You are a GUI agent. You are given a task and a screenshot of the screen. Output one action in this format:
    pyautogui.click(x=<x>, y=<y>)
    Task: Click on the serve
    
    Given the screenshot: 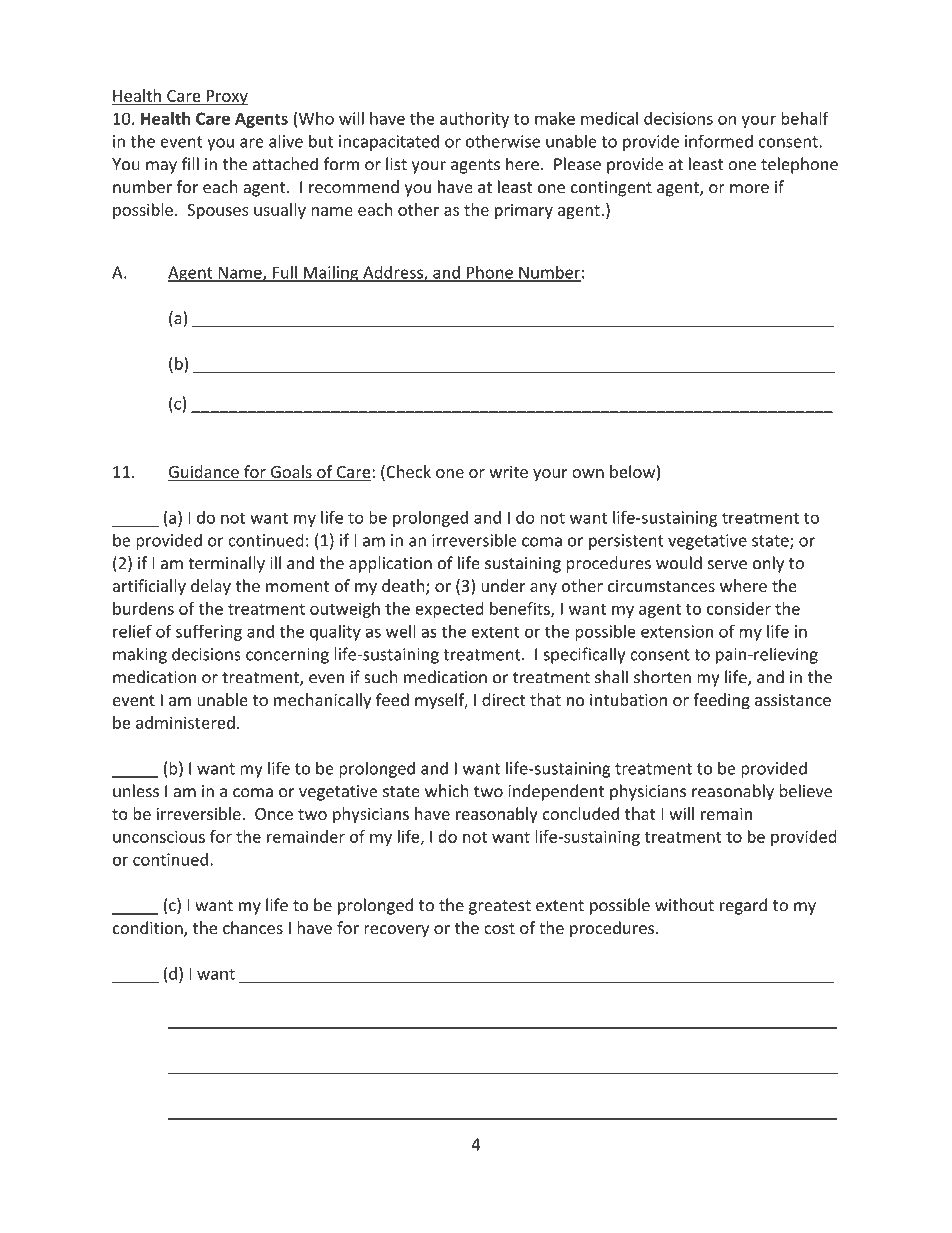 What is the action you would take?
    pyautogui.click(x=727, y=565)
